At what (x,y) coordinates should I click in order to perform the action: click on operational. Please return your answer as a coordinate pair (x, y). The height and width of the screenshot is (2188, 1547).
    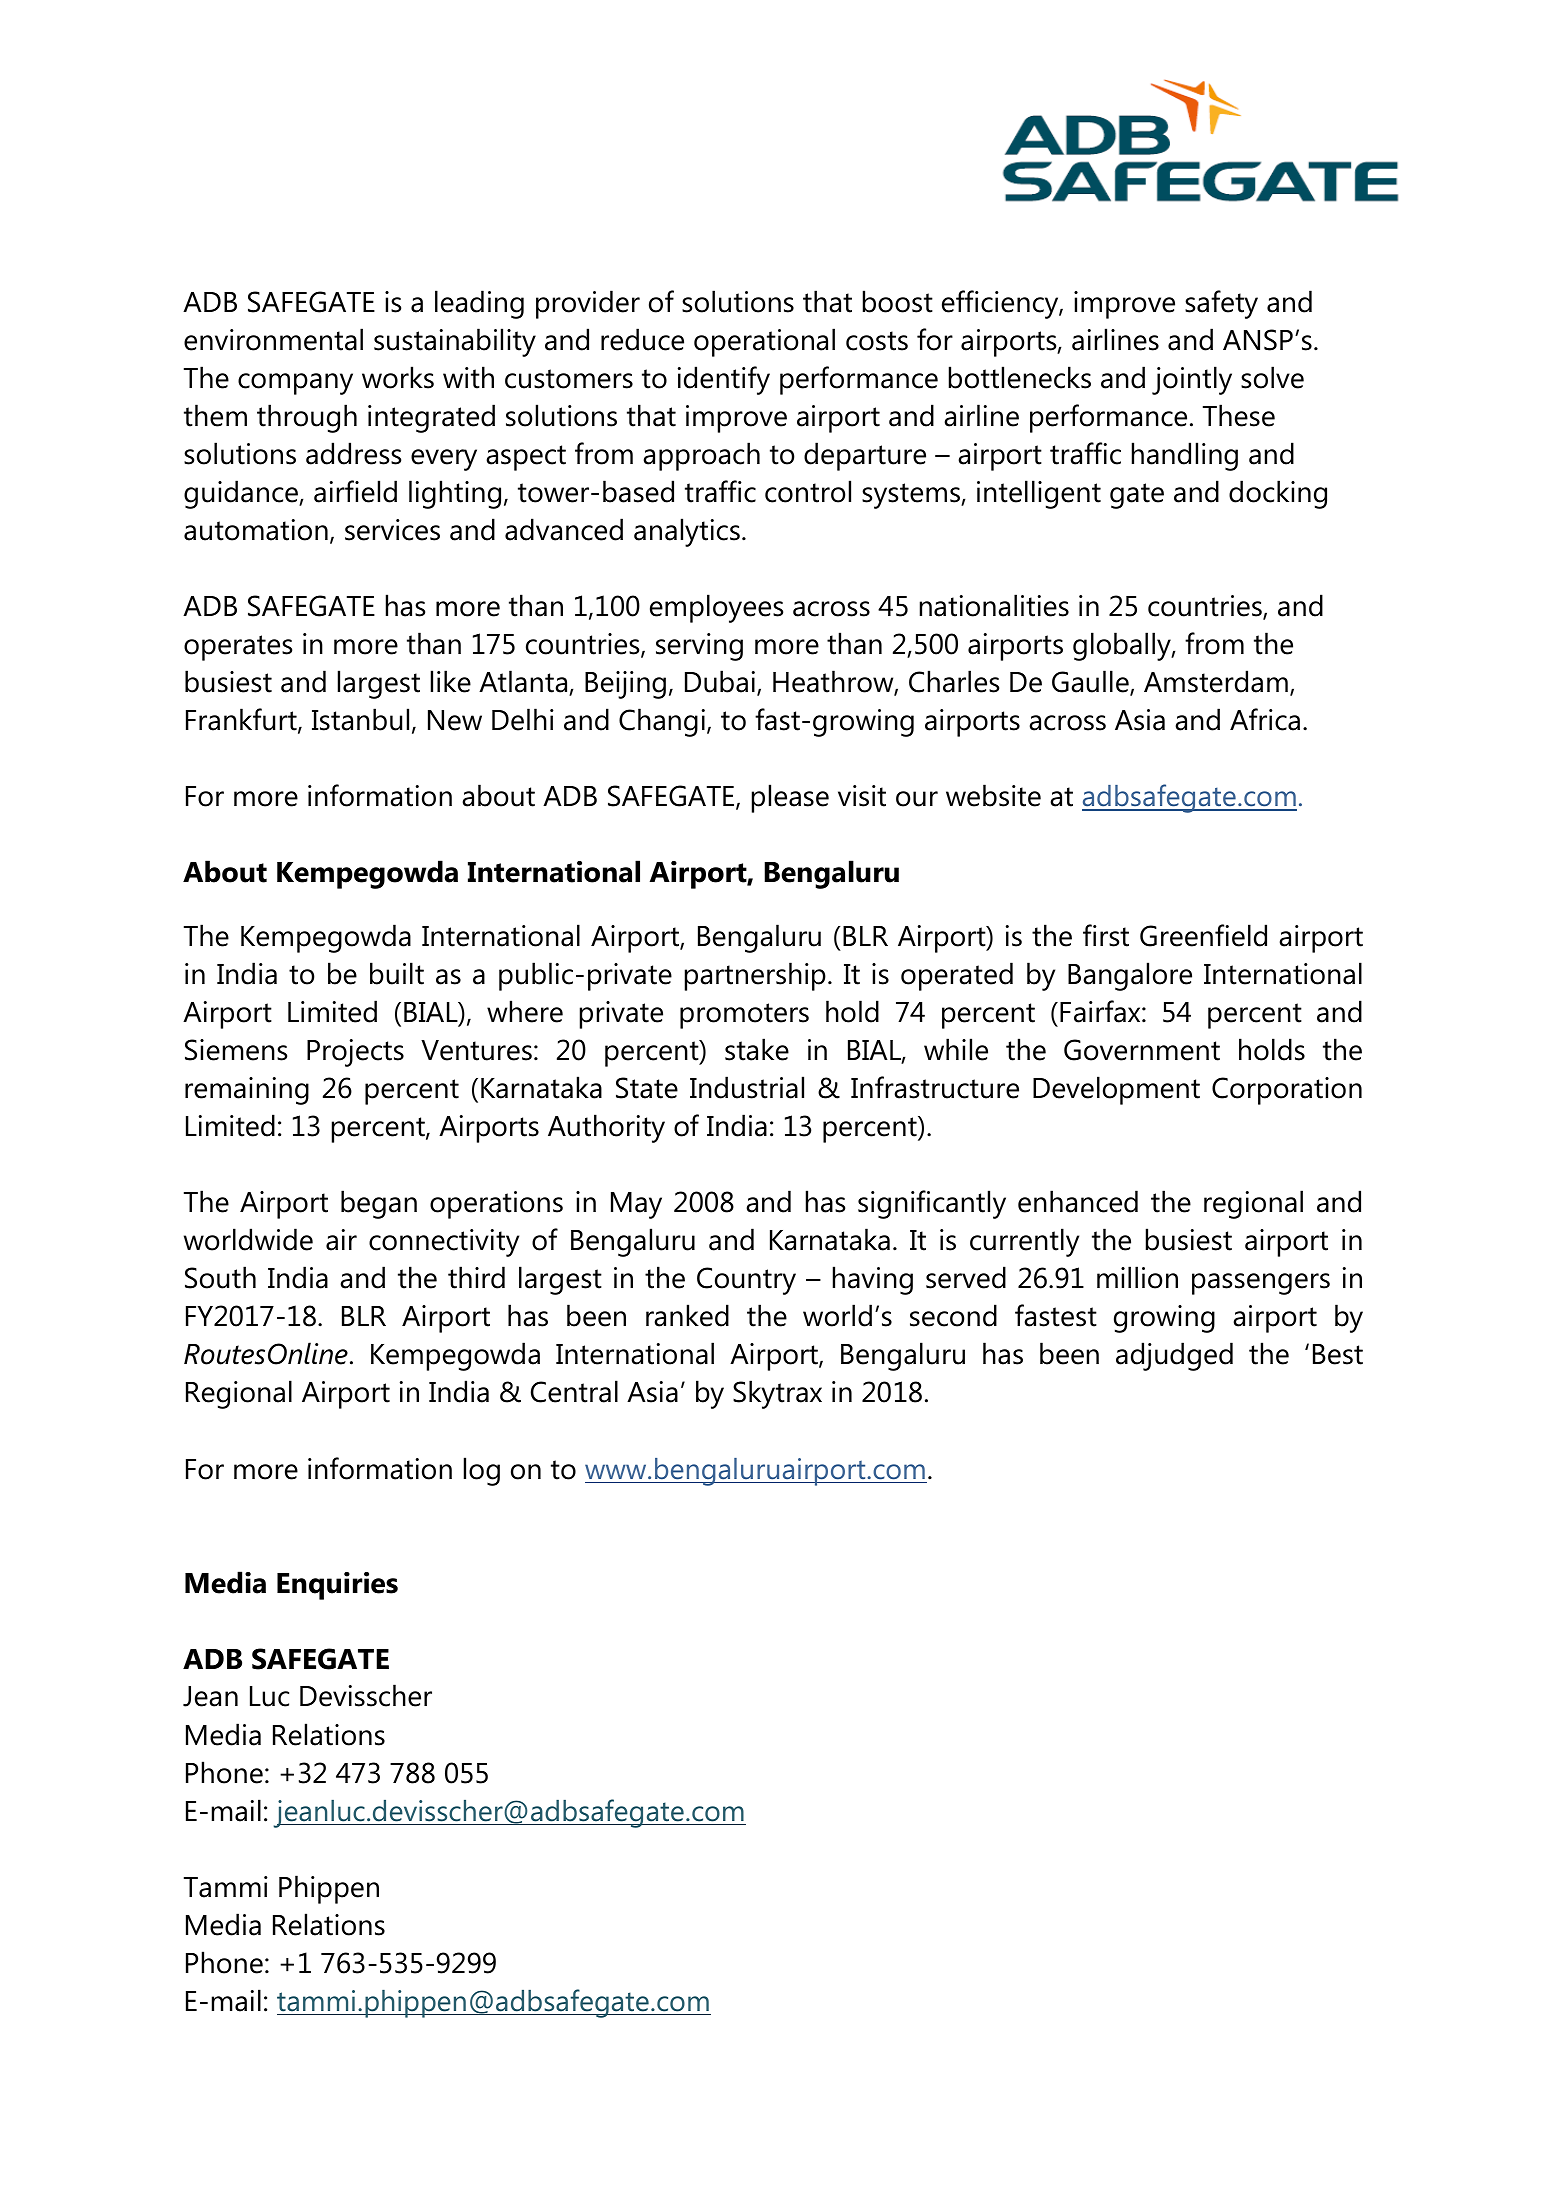
    Looking at the image, I should click on (764, 342).
